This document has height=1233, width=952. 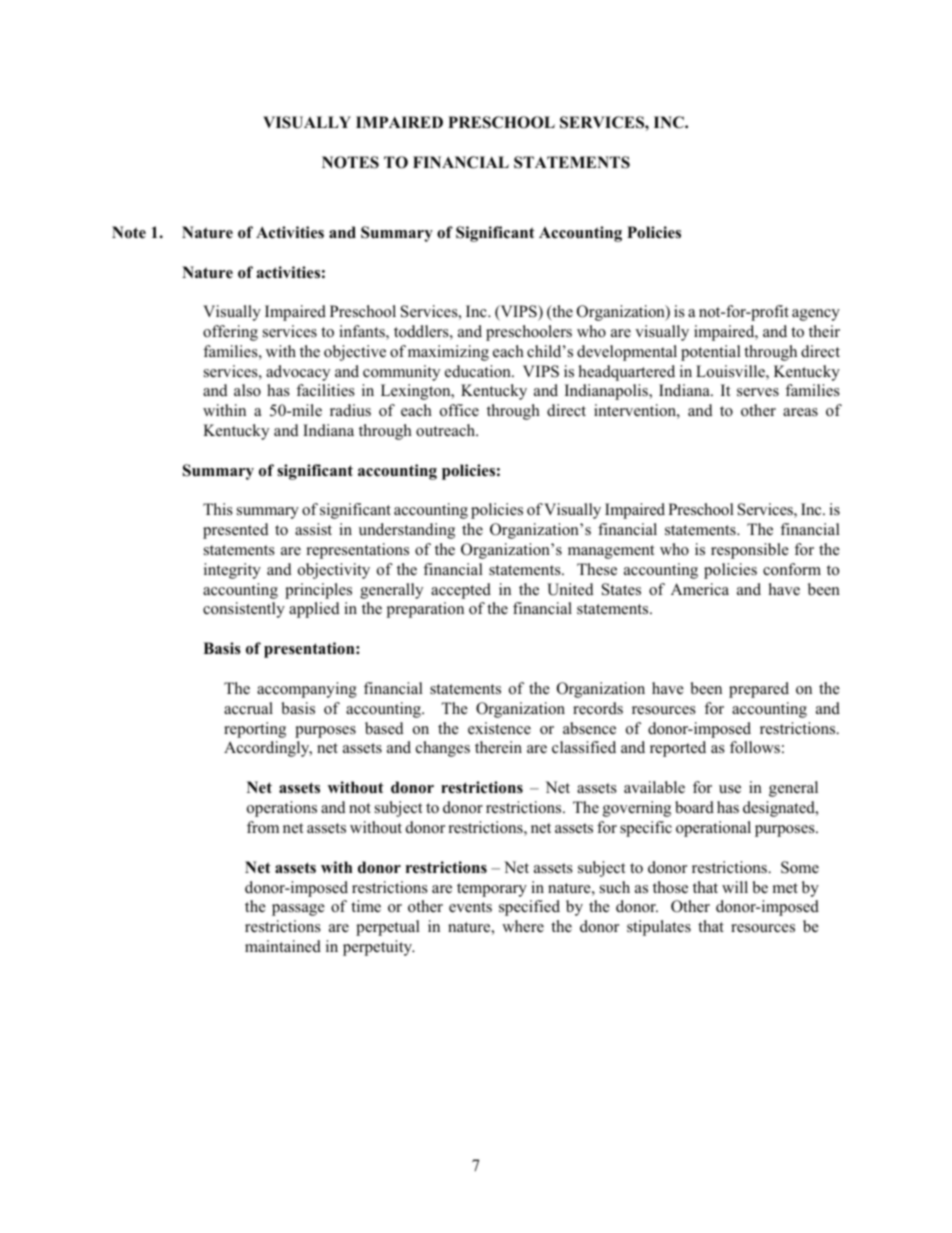 I want to click on potential, so click(x=711, y=353).
